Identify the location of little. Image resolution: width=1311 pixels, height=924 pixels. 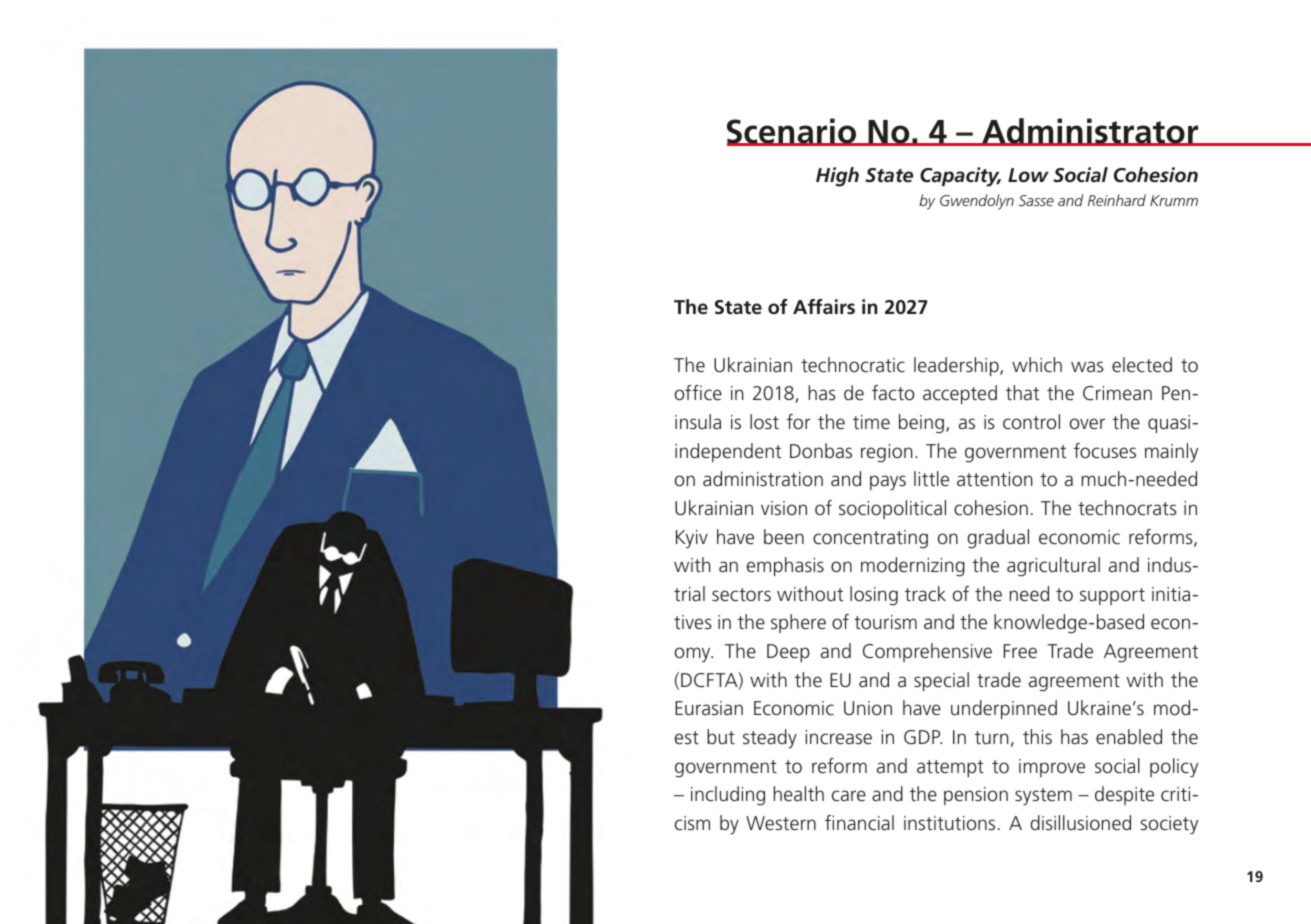
(931, 478).
